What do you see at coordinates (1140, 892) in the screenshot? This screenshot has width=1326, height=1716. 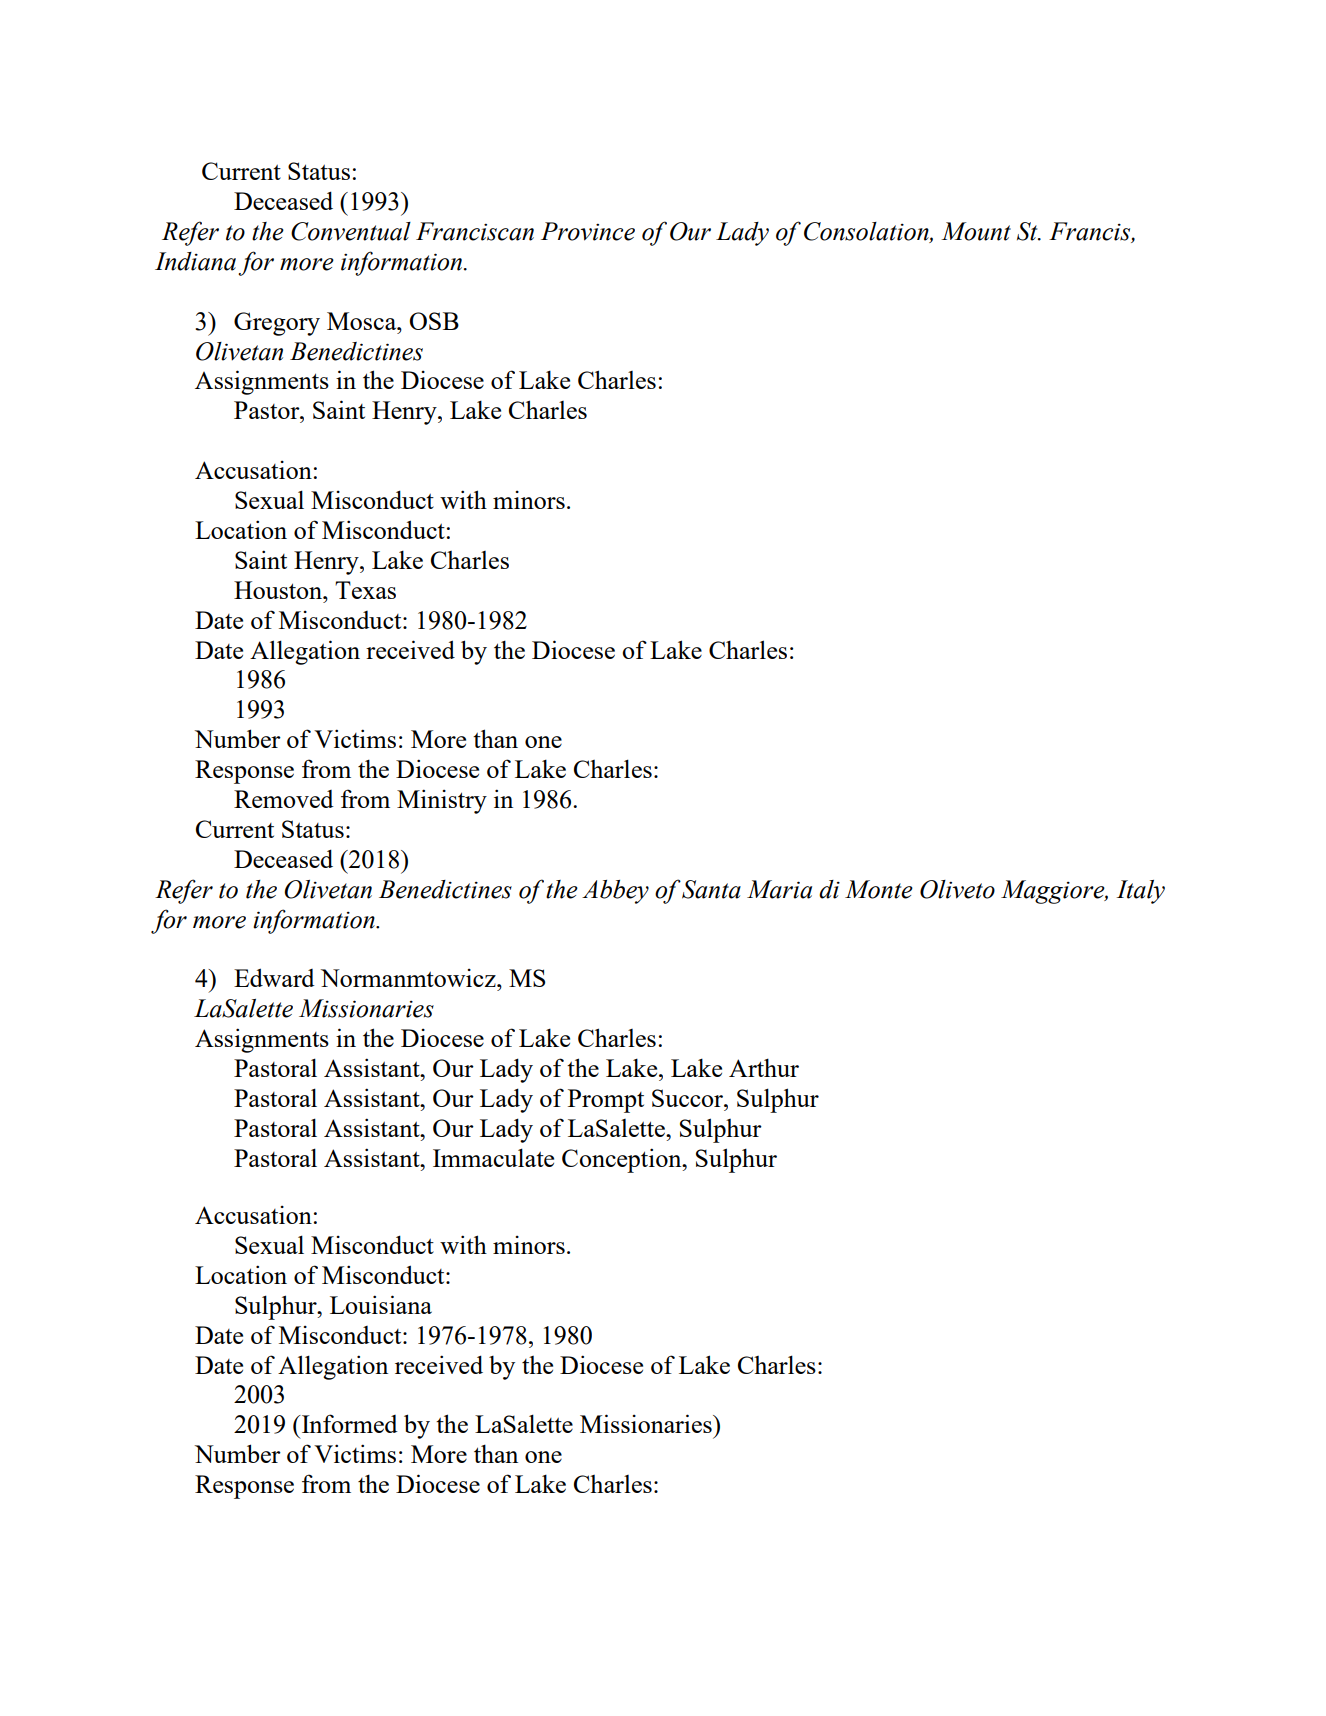 I see `Italy` at bounding box center [1140, 892].
